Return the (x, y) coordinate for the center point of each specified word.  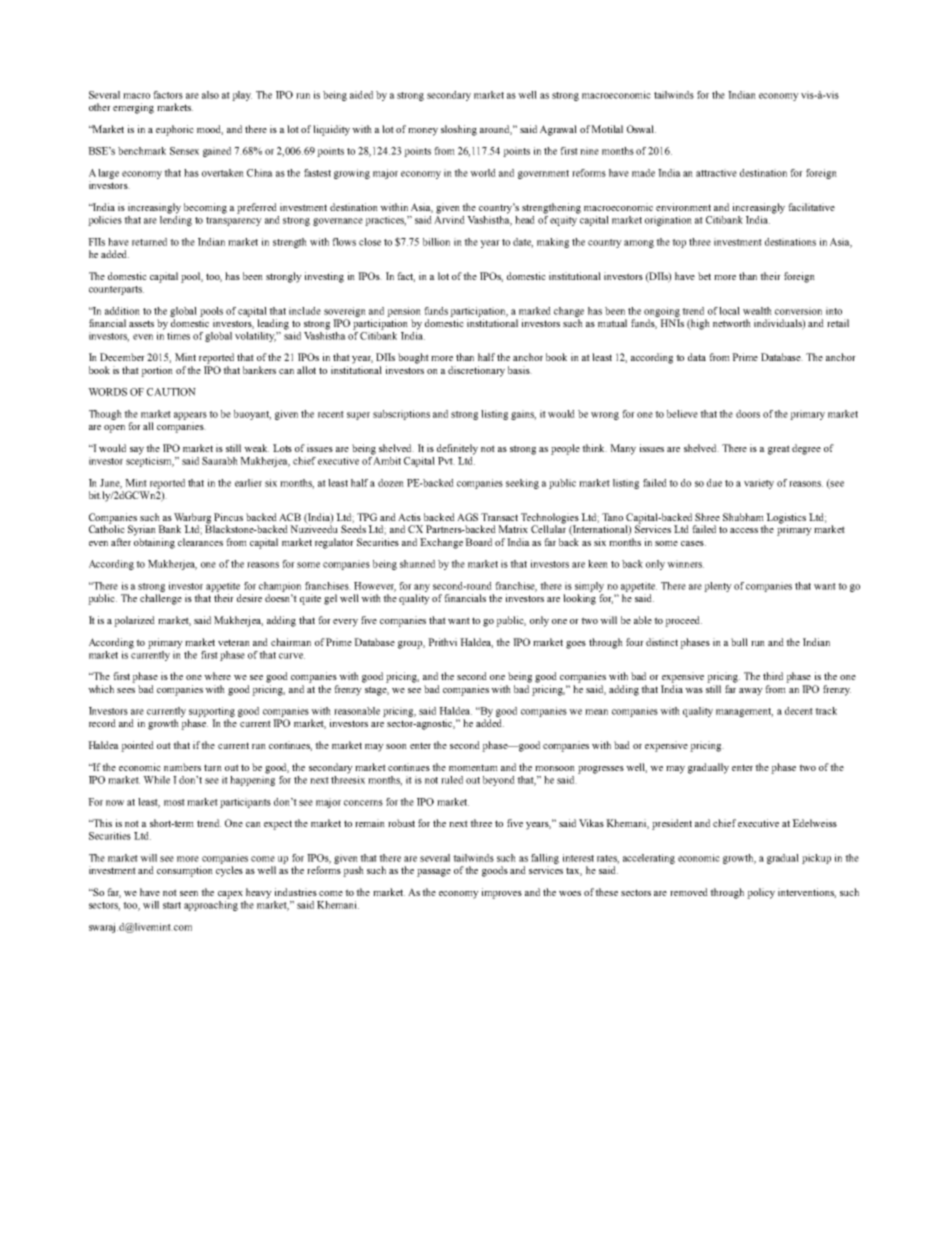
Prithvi (442, 642)
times (178, 336)
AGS (467, 517)
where (217, 676)
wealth (757, 311)
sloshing (459, 130)
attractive (716, 173)
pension (404, 312)
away (751, 692)
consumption (185, 871)
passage (434, 873)
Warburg (194, 519)
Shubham (743, 517)
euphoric (175, 130)
